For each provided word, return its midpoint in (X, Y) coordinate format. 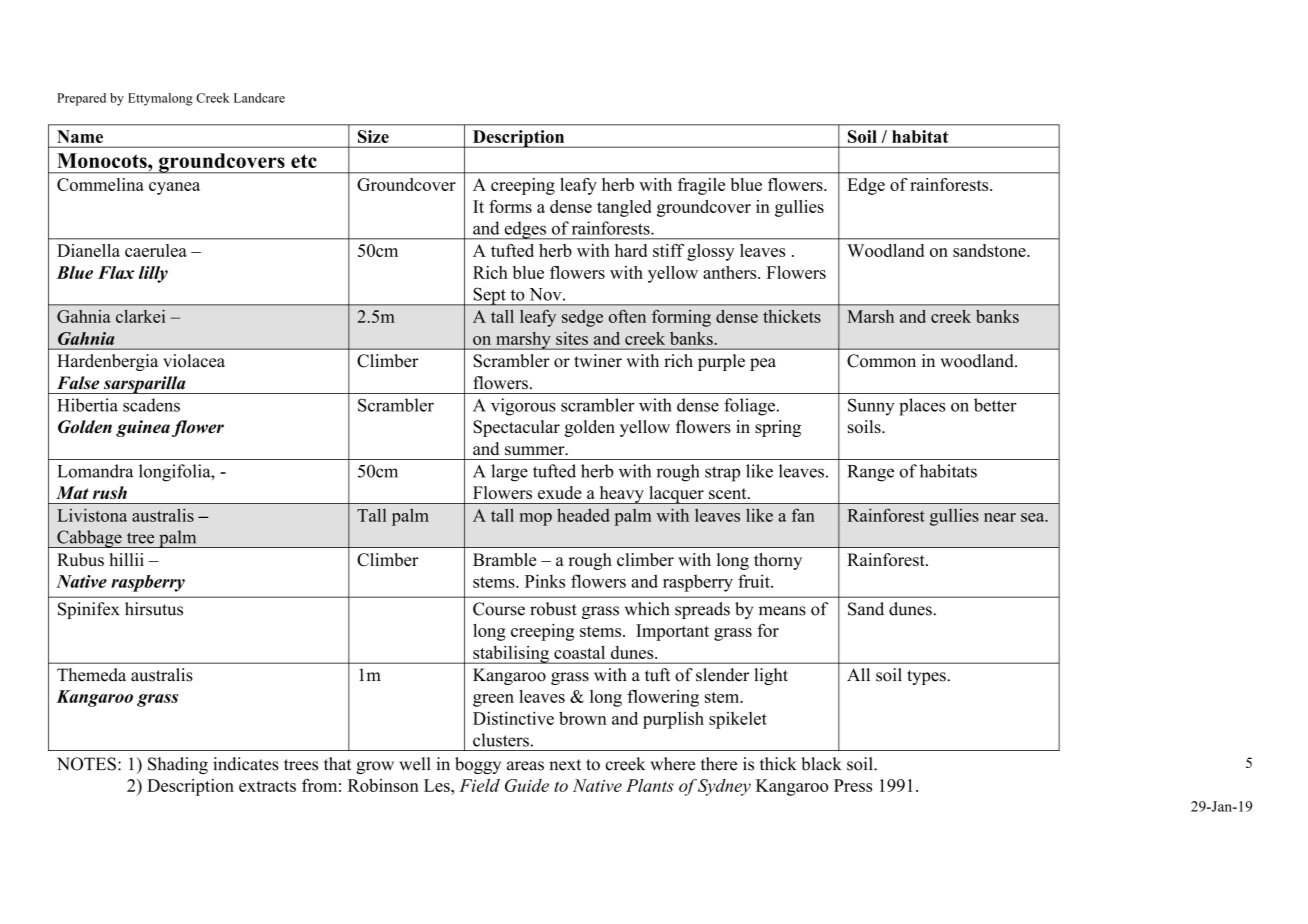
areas (525, 766)
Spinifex (89, 610)
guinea (143, 428)
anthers (731, 272)
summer (536, 450)
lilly (153, 274)
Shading (178, 765)
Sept (489, 296)
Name (80, 136)
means (782, 611)
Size (373, 136)
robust (553, 609)
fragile (701, 186)
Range (870, 473)
